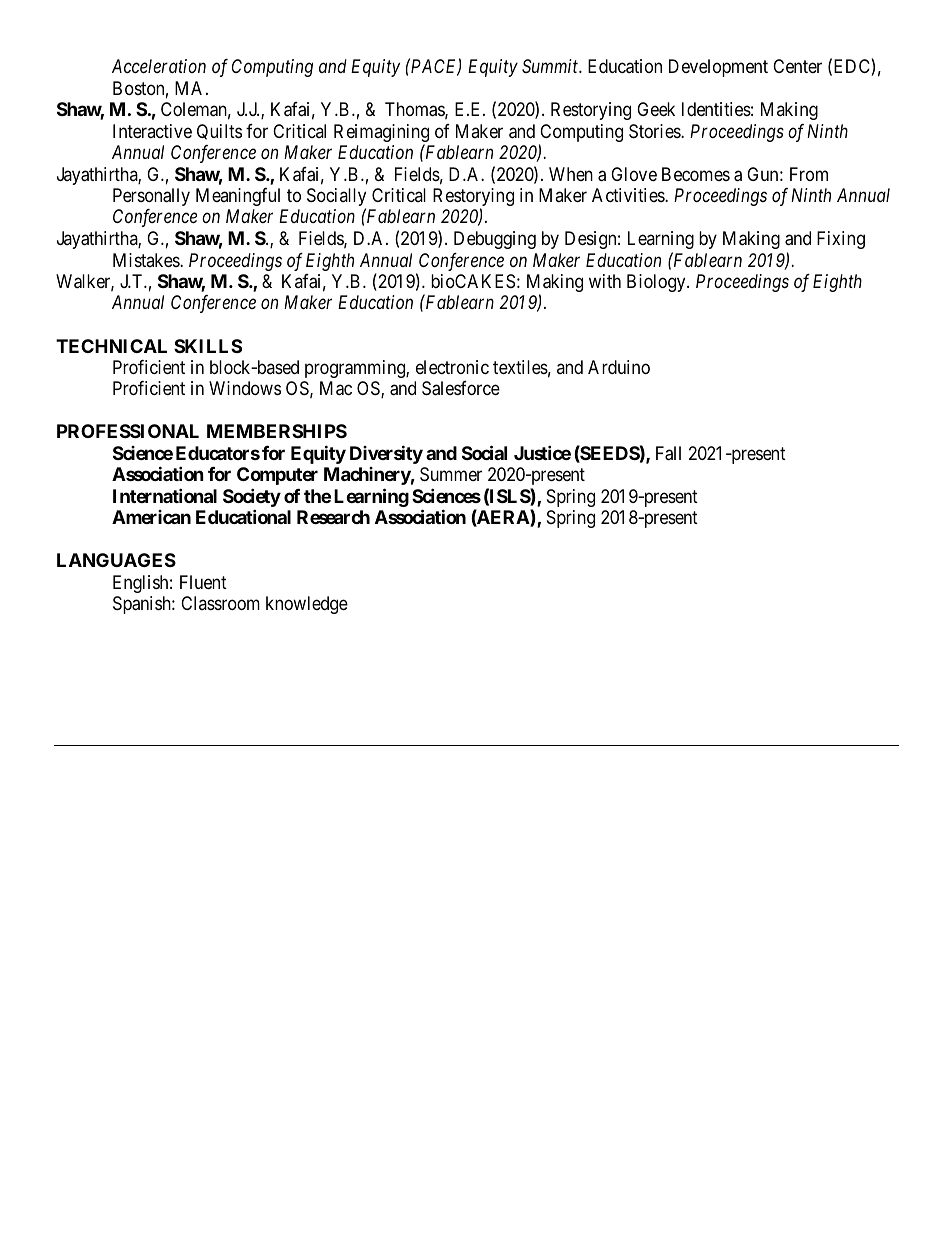 This page has width=952, height=1233. Describe the element at coordinates (128, 431) in the page. I see `PROFESSIONAL` at that location.
